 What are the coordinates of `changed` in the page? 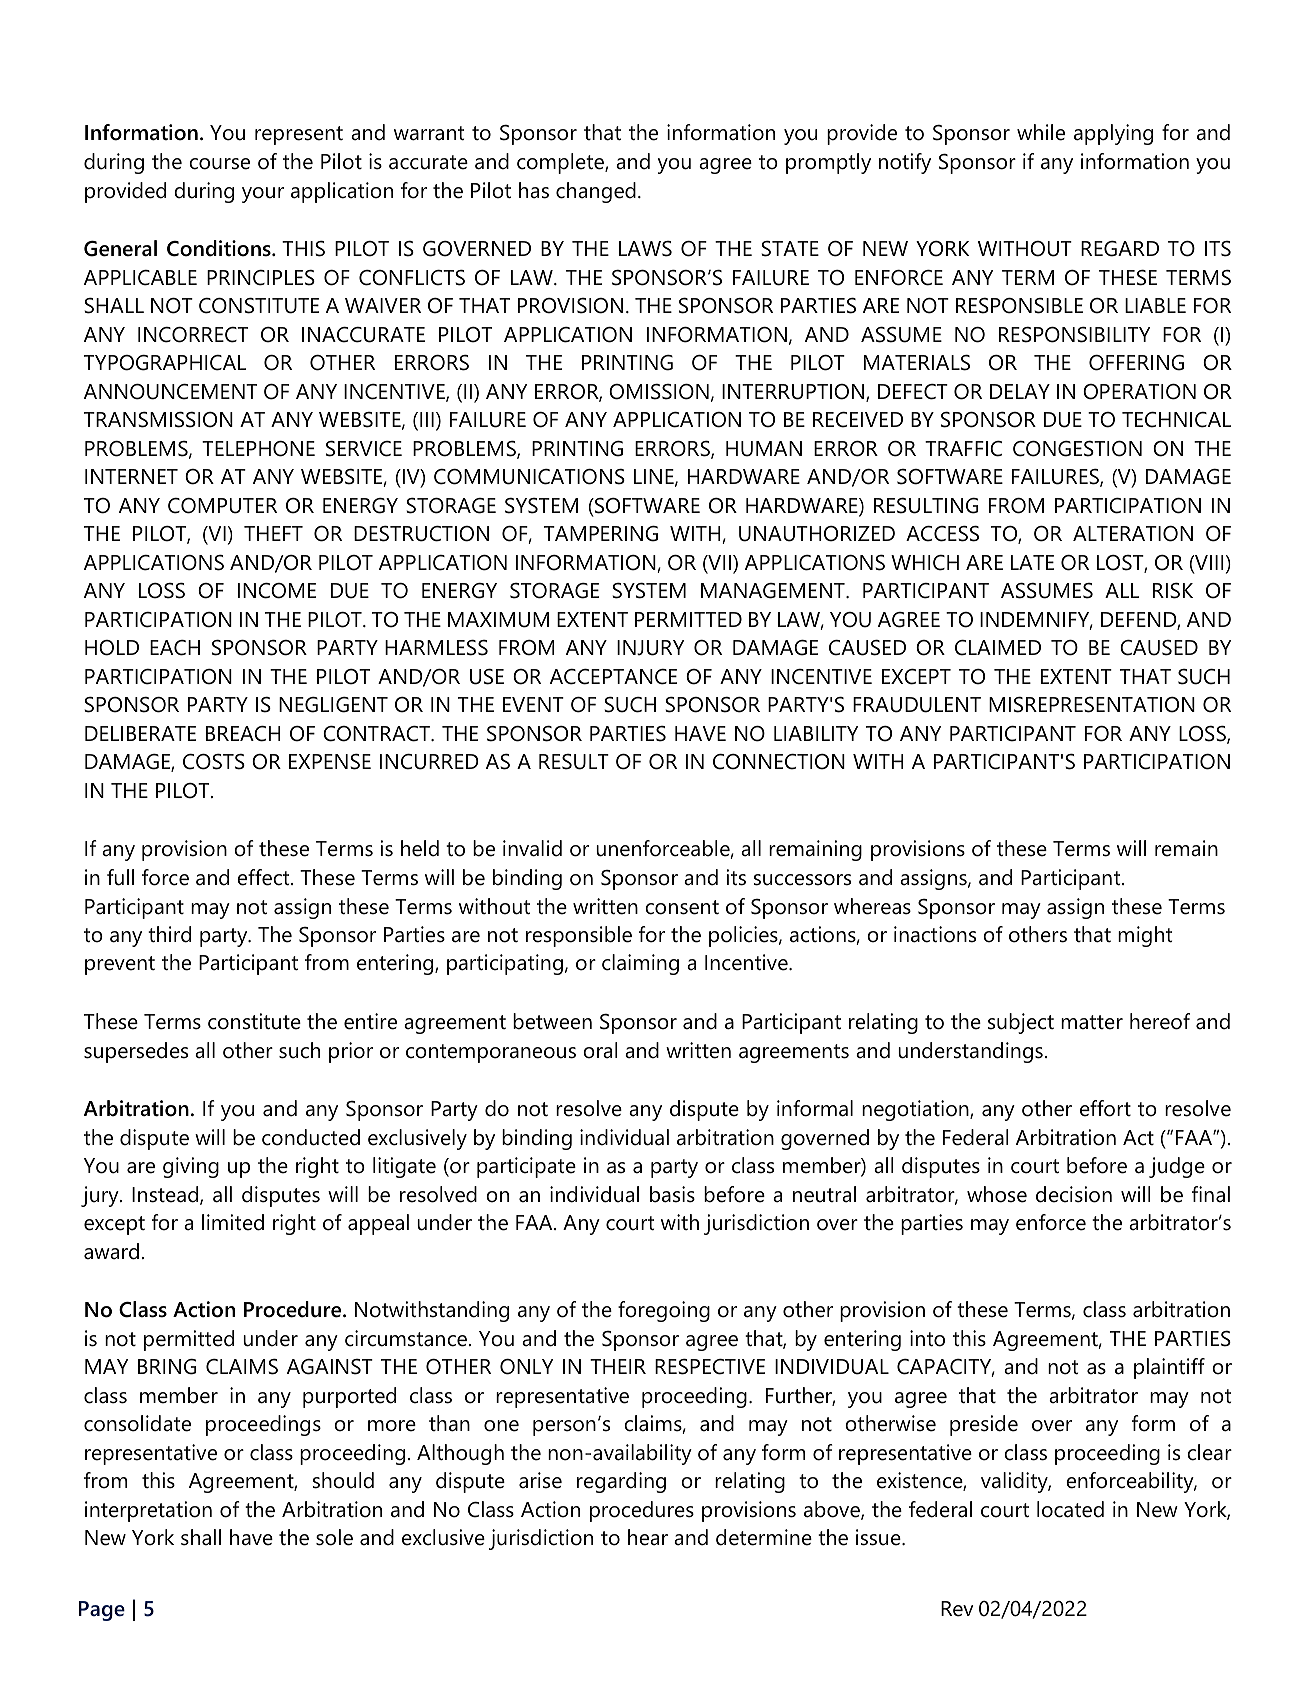 It's located at (596, 192).
